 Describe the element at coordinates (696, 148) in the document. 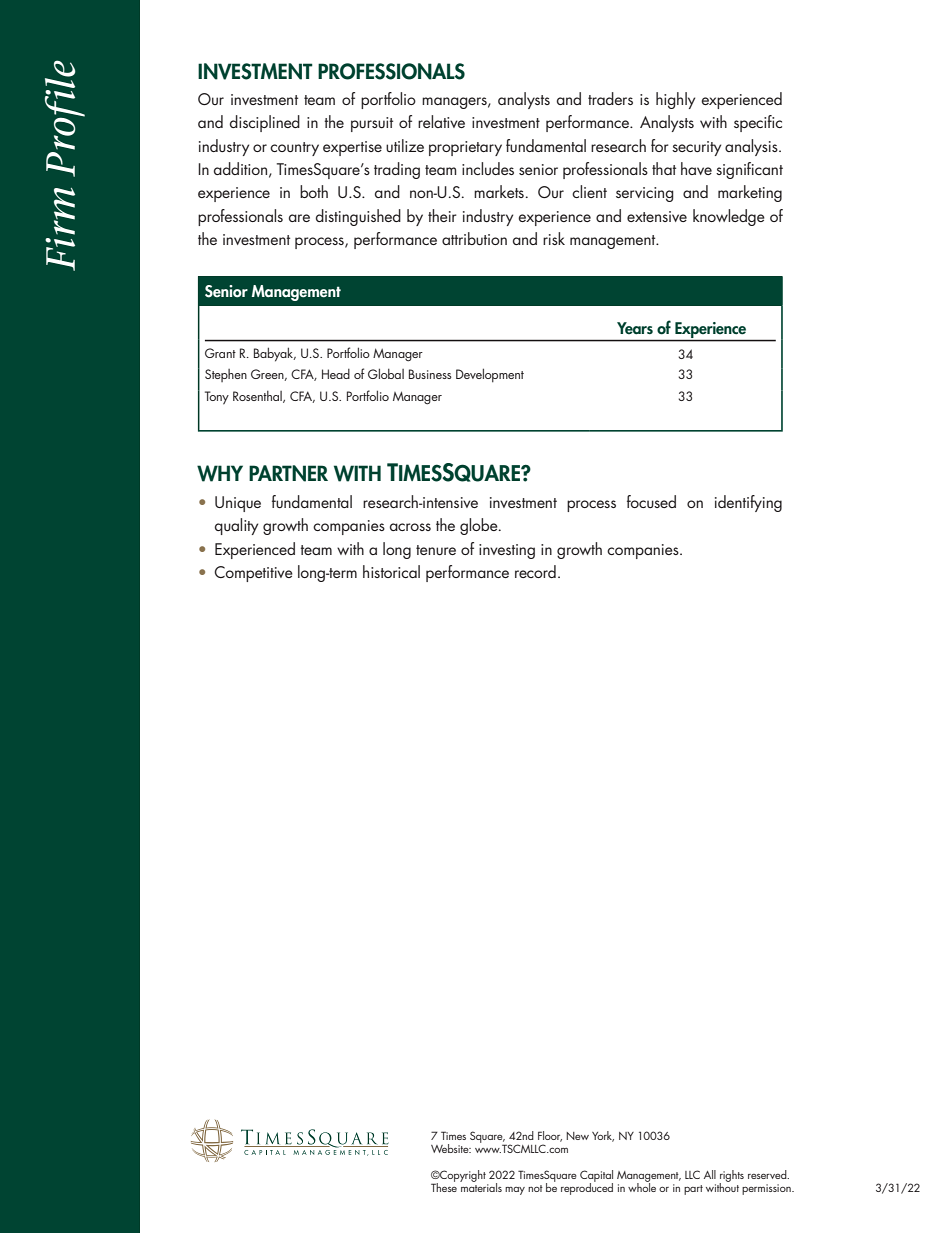

I see `security` at that location.
